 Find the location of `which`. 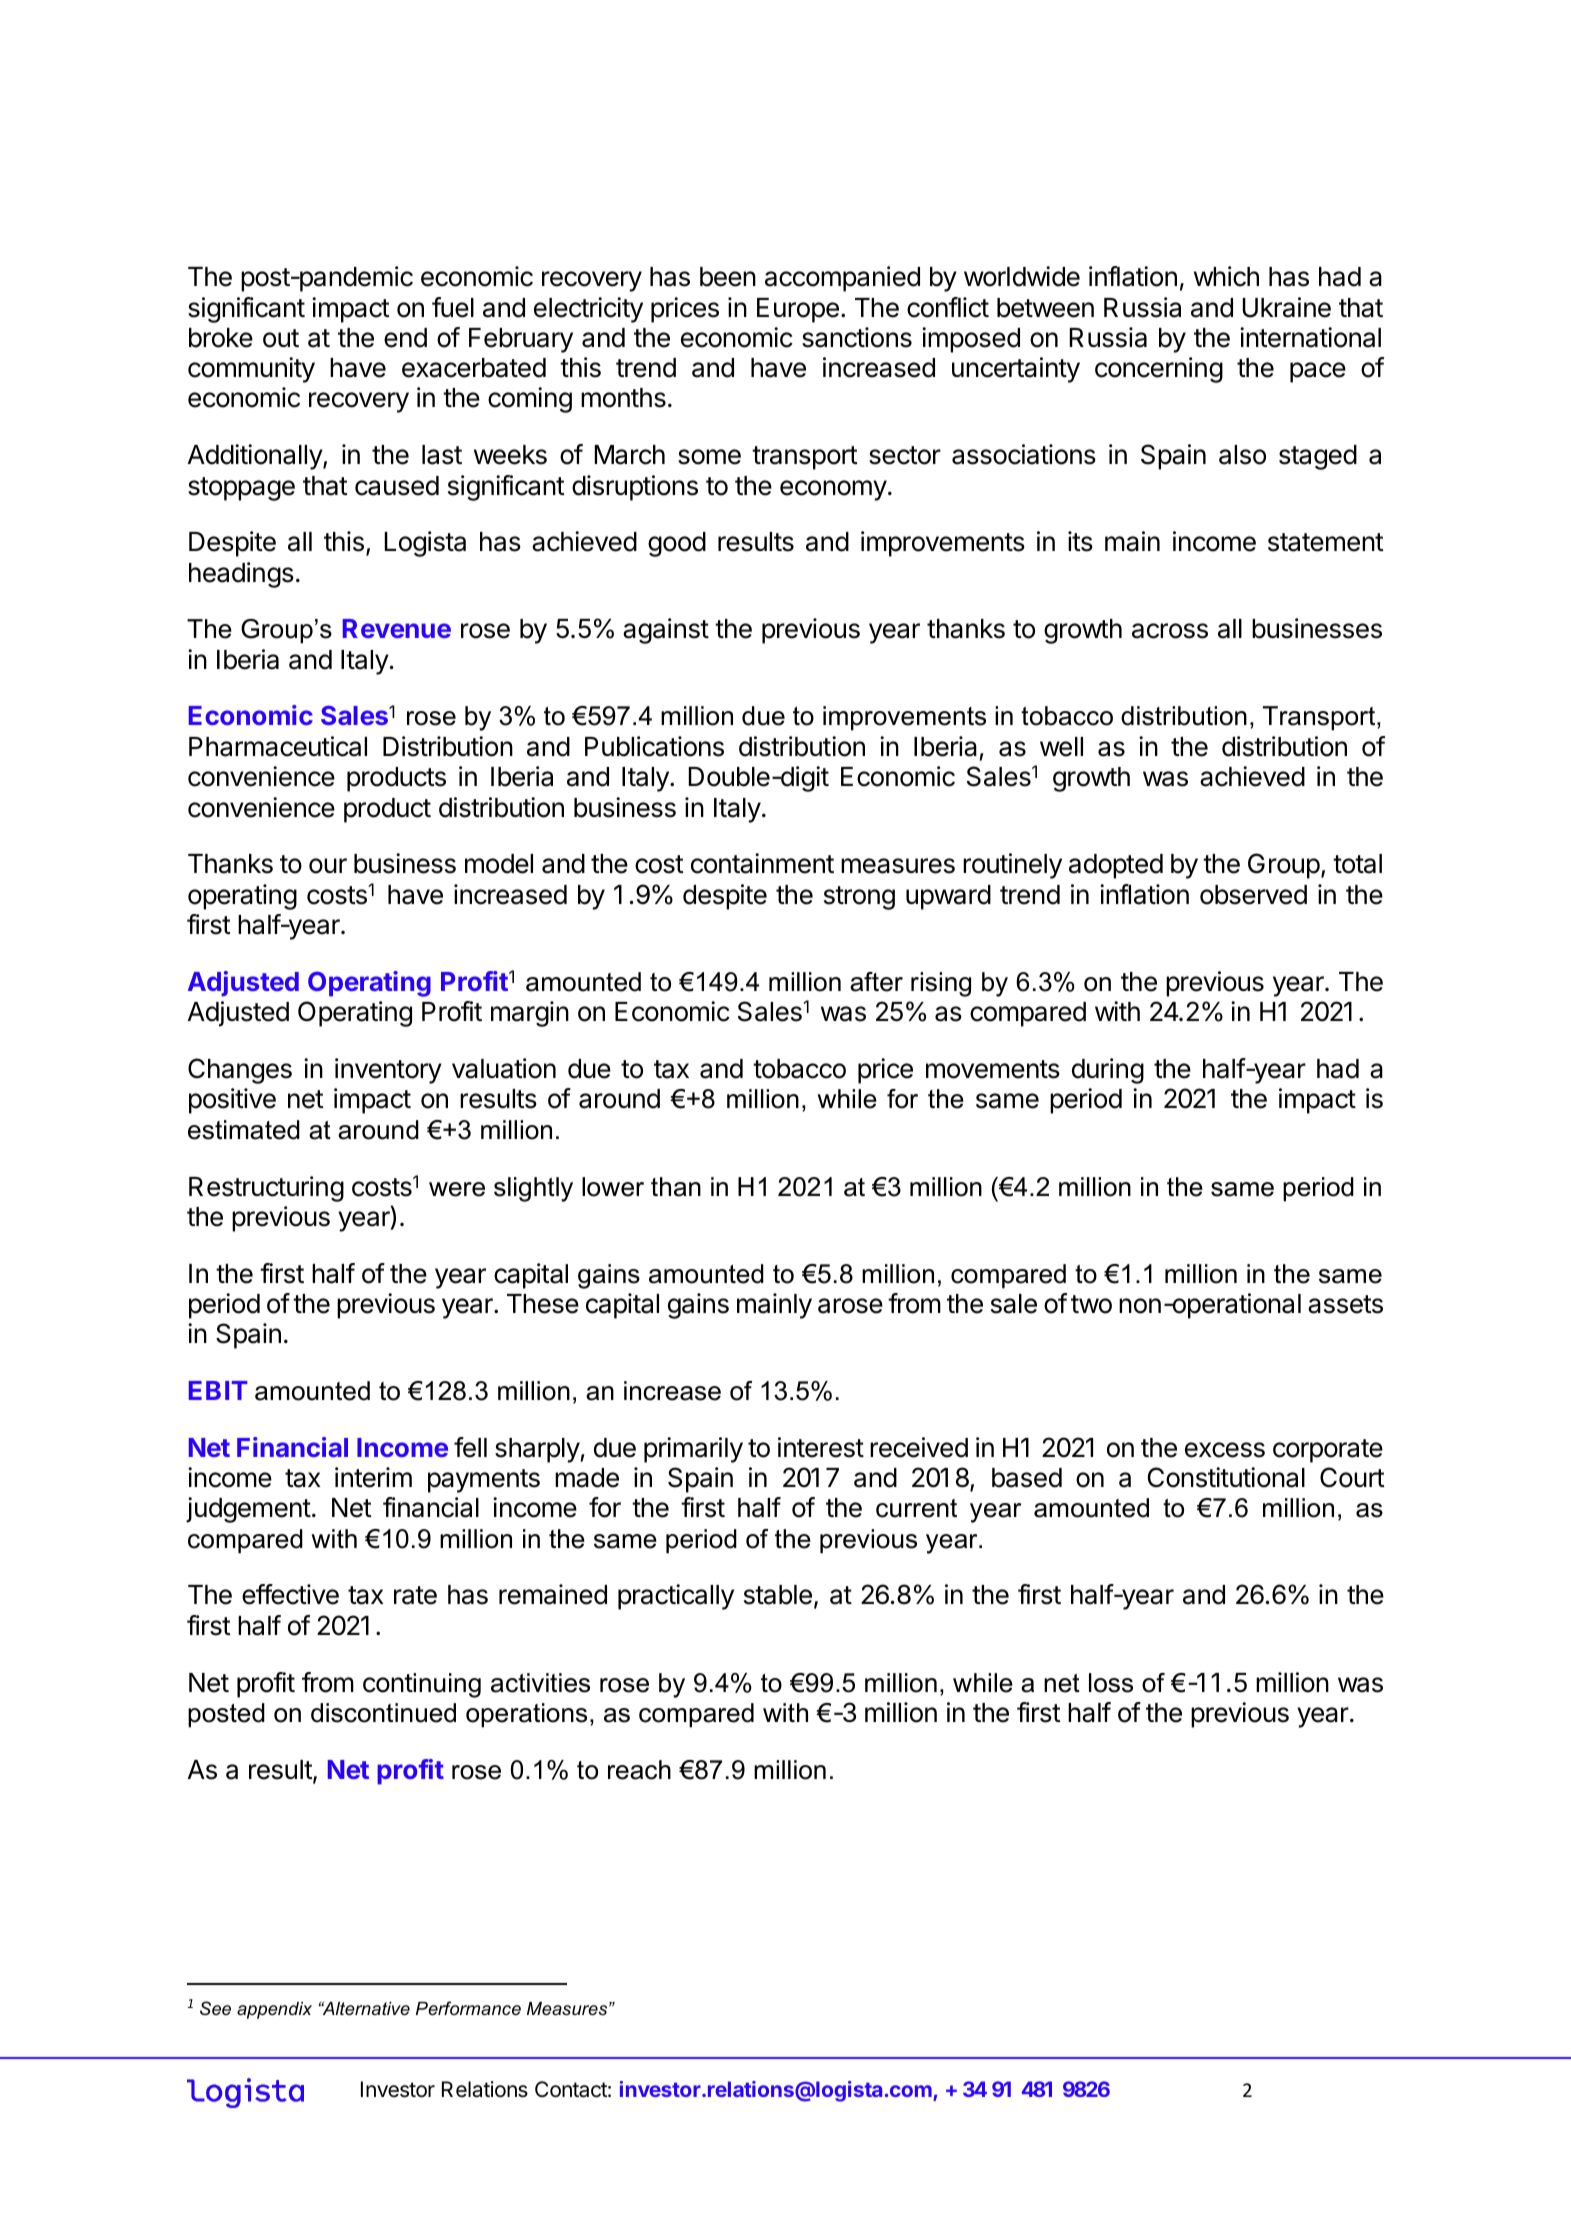

which is located at coordinates (1226, 276).
